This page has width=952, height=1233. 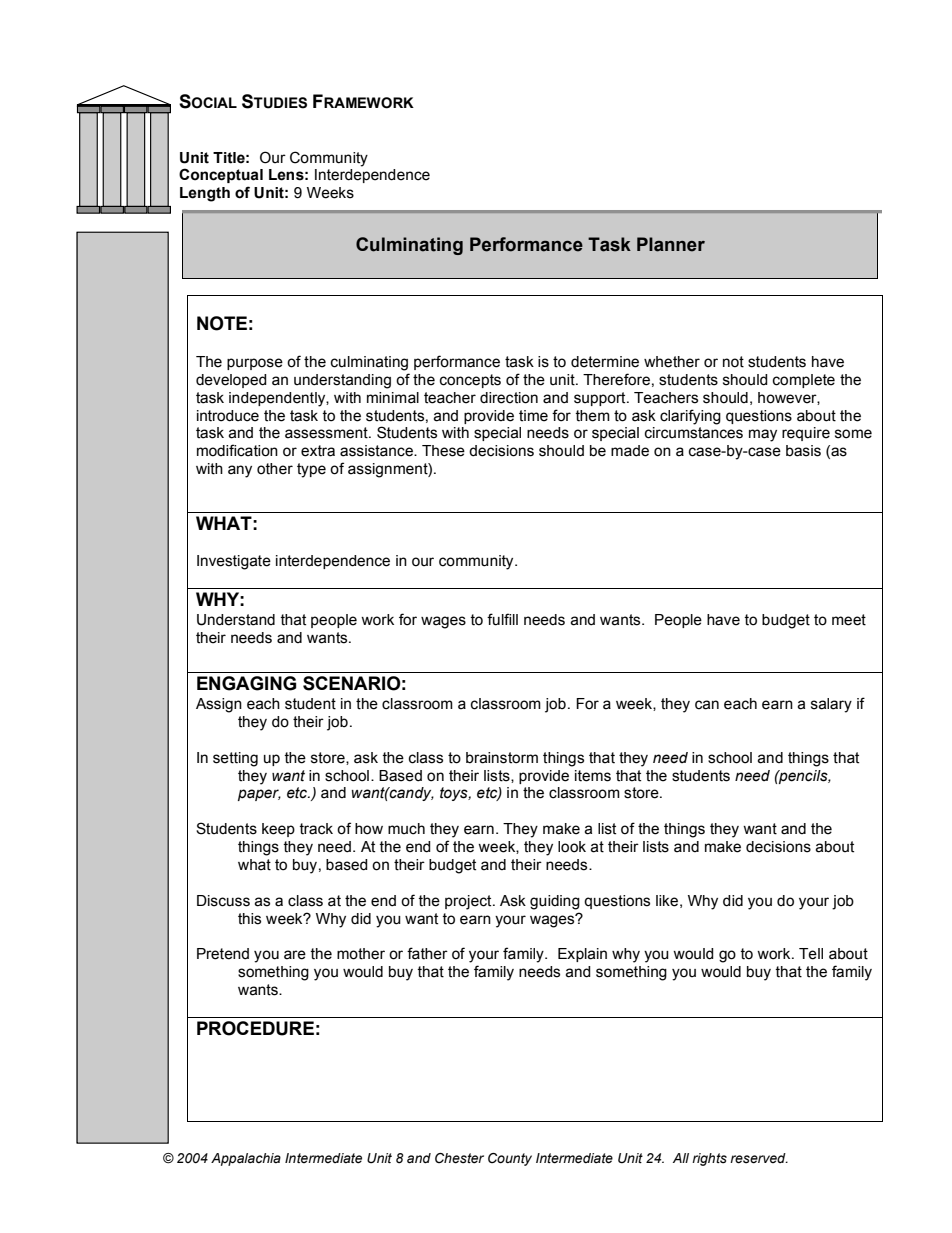 I want to click on fulfill, so click(x=502, y=619).
